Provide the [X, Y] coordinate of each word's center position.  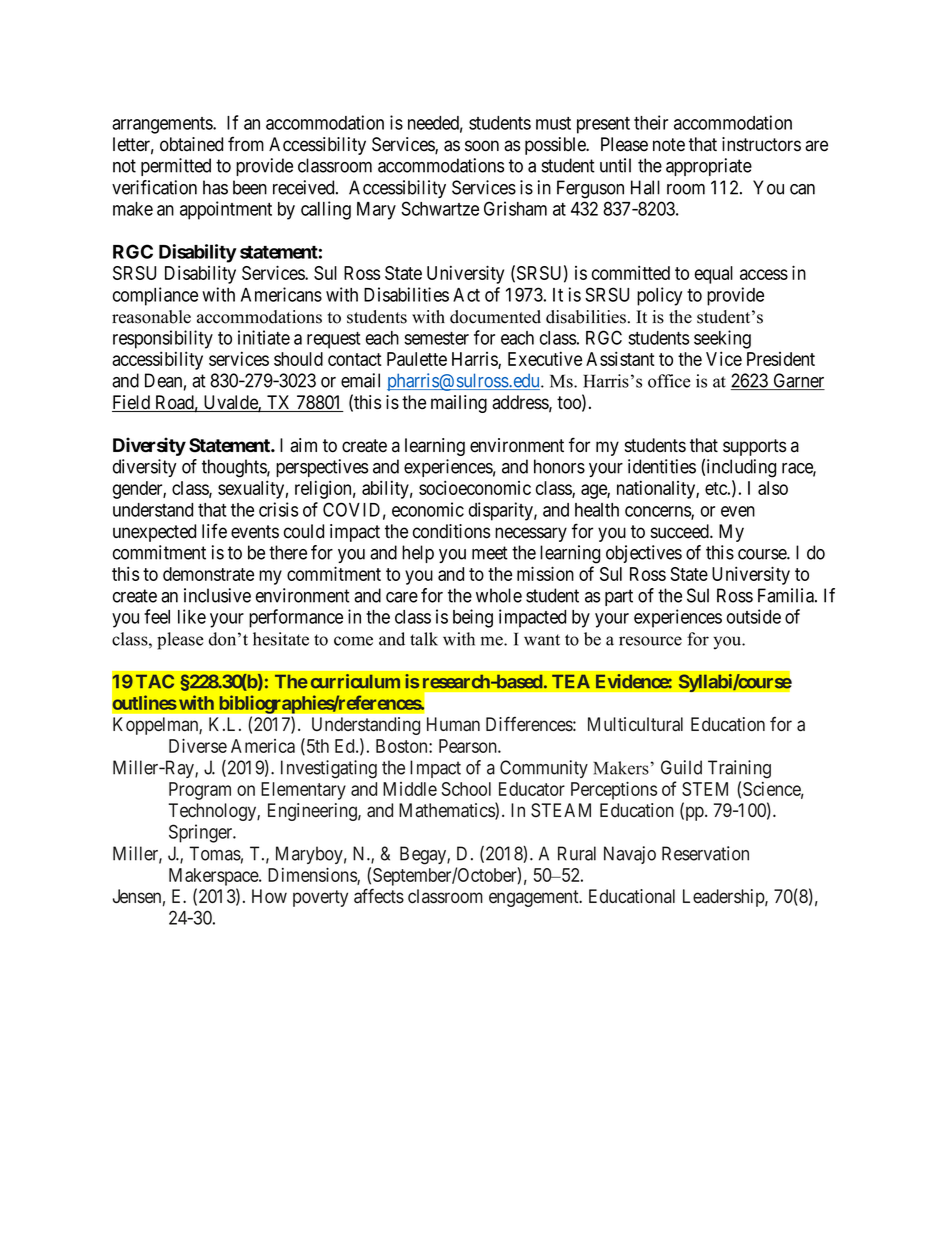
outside [754, 616]
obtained [191, 144]
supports [754, 447]
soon [482, 146]
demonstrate [208, 574]
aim [303, 445]
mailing [459, 404]
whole [499, 595]
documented [495, 317]
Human [453, 724]
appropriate [709, 167]
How [269, 896]
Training [739, 769]
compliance [155, 296]
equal [714, 275]
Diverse [198, 745]
